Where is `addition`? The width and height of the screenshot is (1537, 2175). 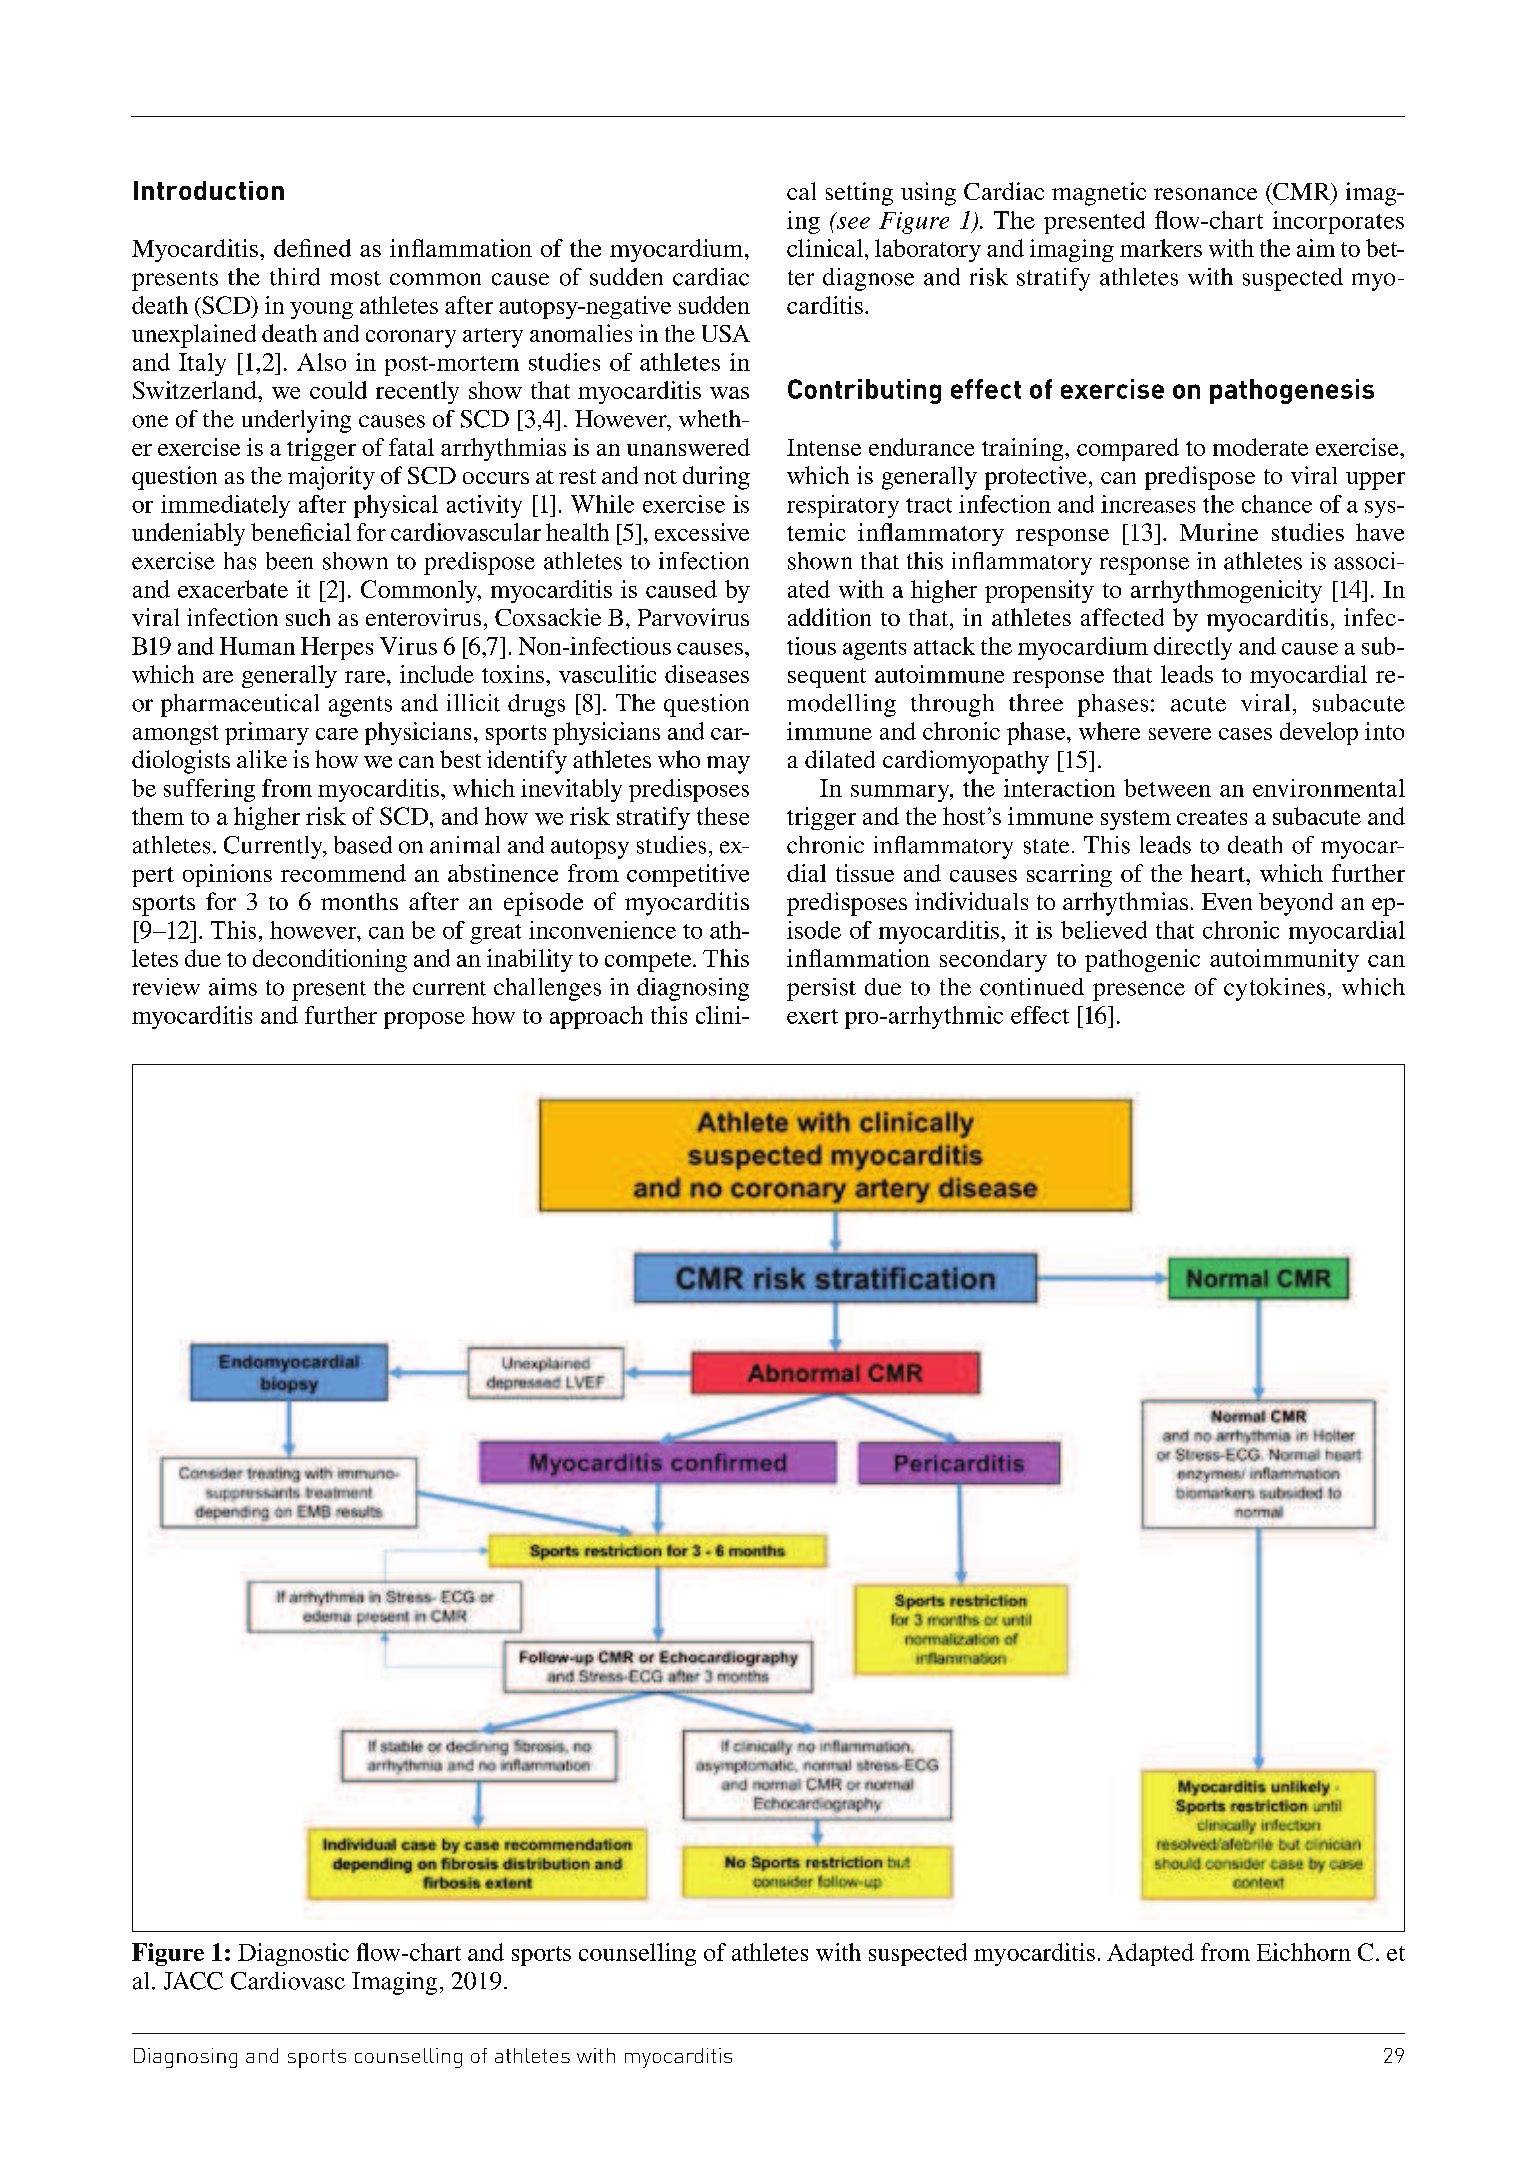
addition is located at coordinates (829, 617).
